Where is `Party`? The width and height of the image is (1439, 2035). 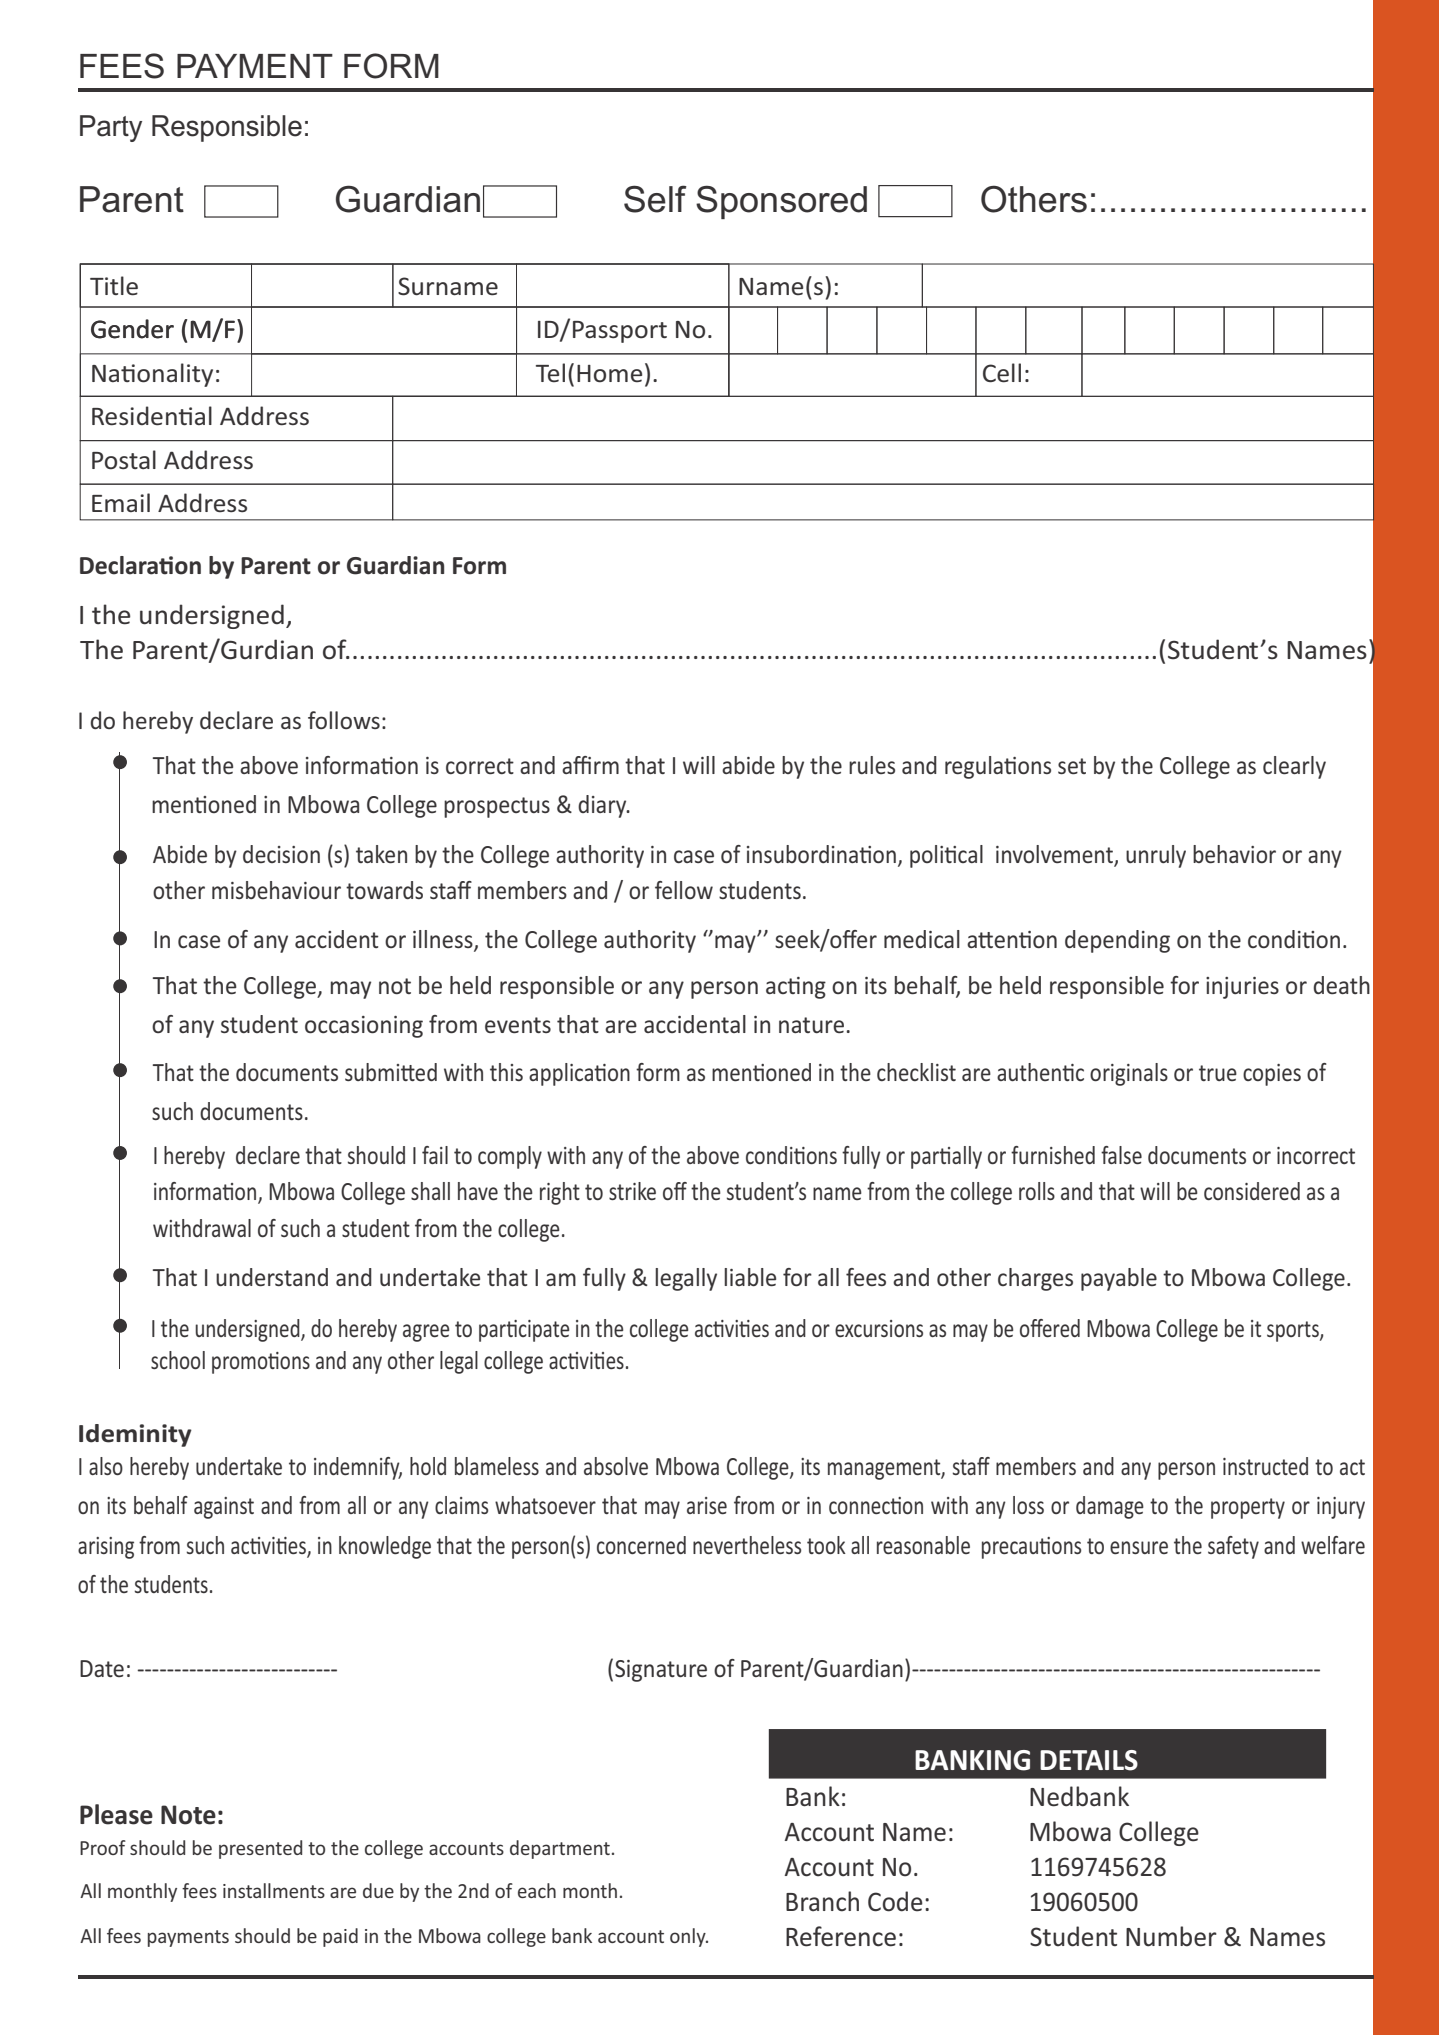 Party is located at coordinates (111, 128).
